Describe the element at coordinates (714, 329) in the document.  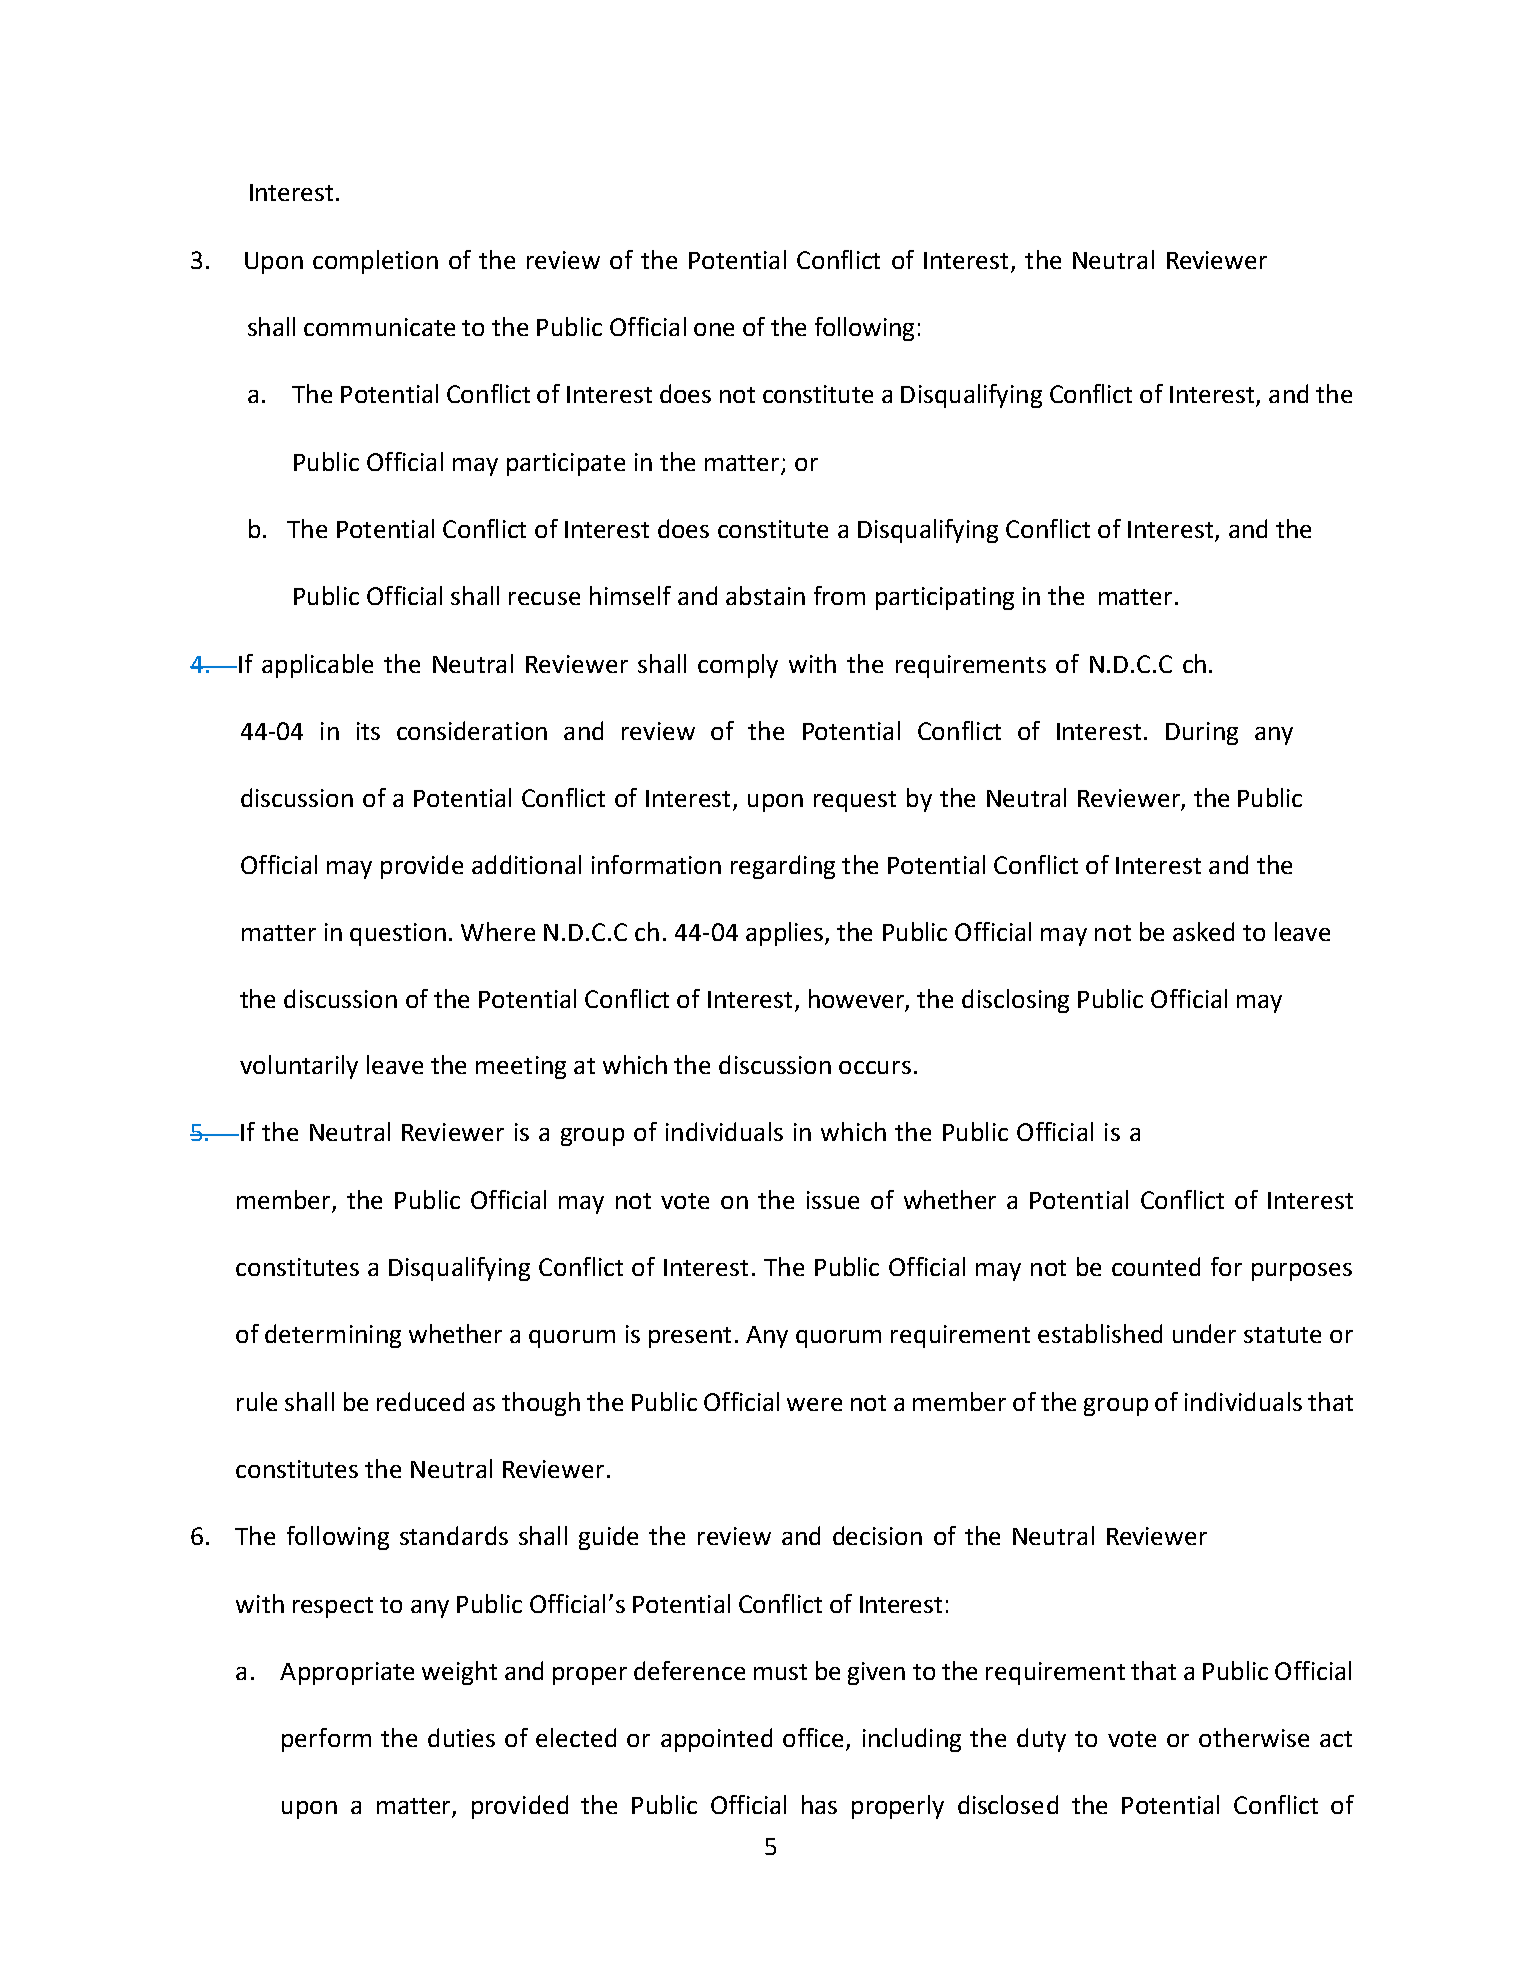
I see `one` at that location.
